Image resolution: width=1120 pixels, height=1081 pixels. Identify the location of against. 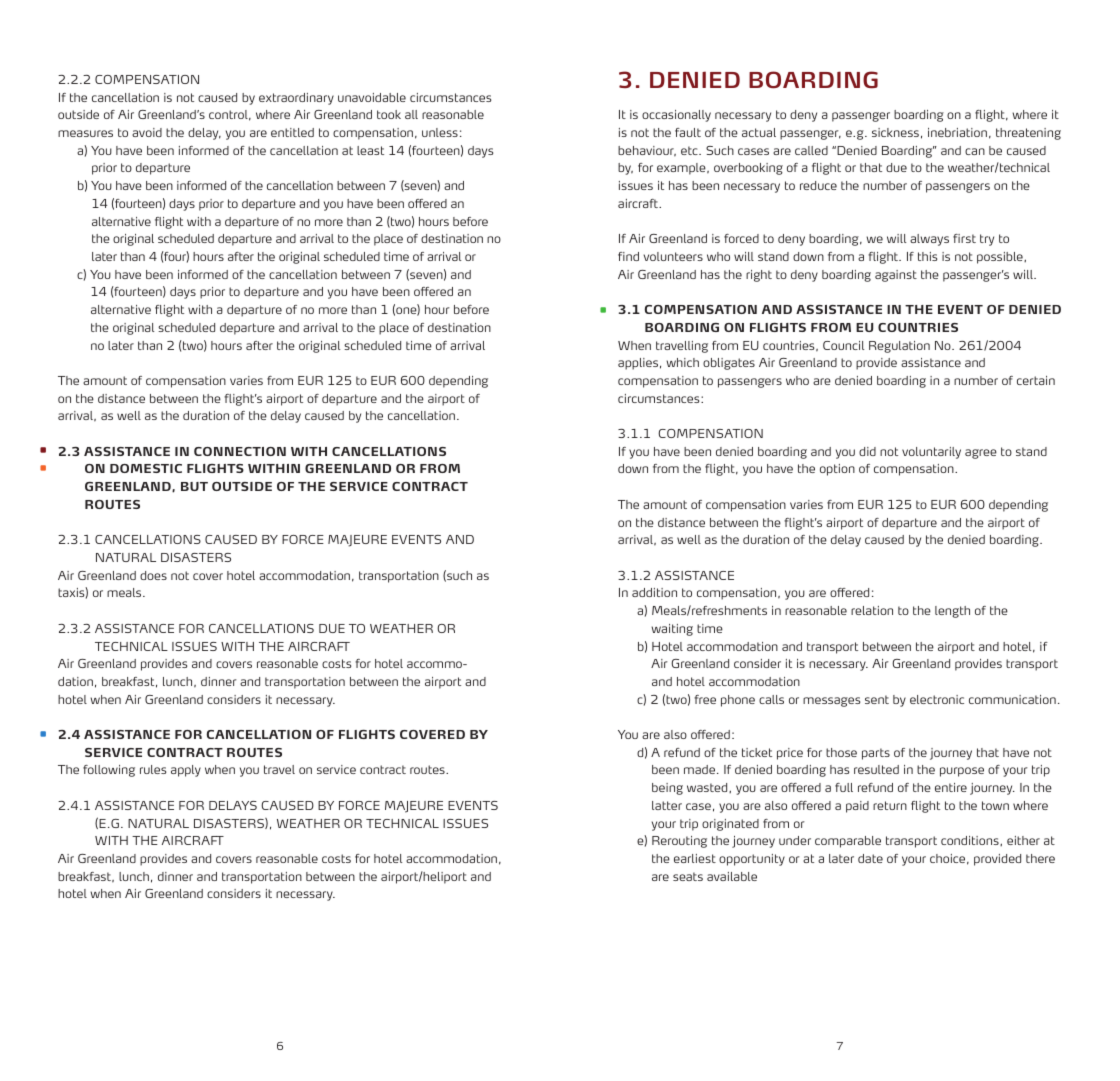
(896, 276).
